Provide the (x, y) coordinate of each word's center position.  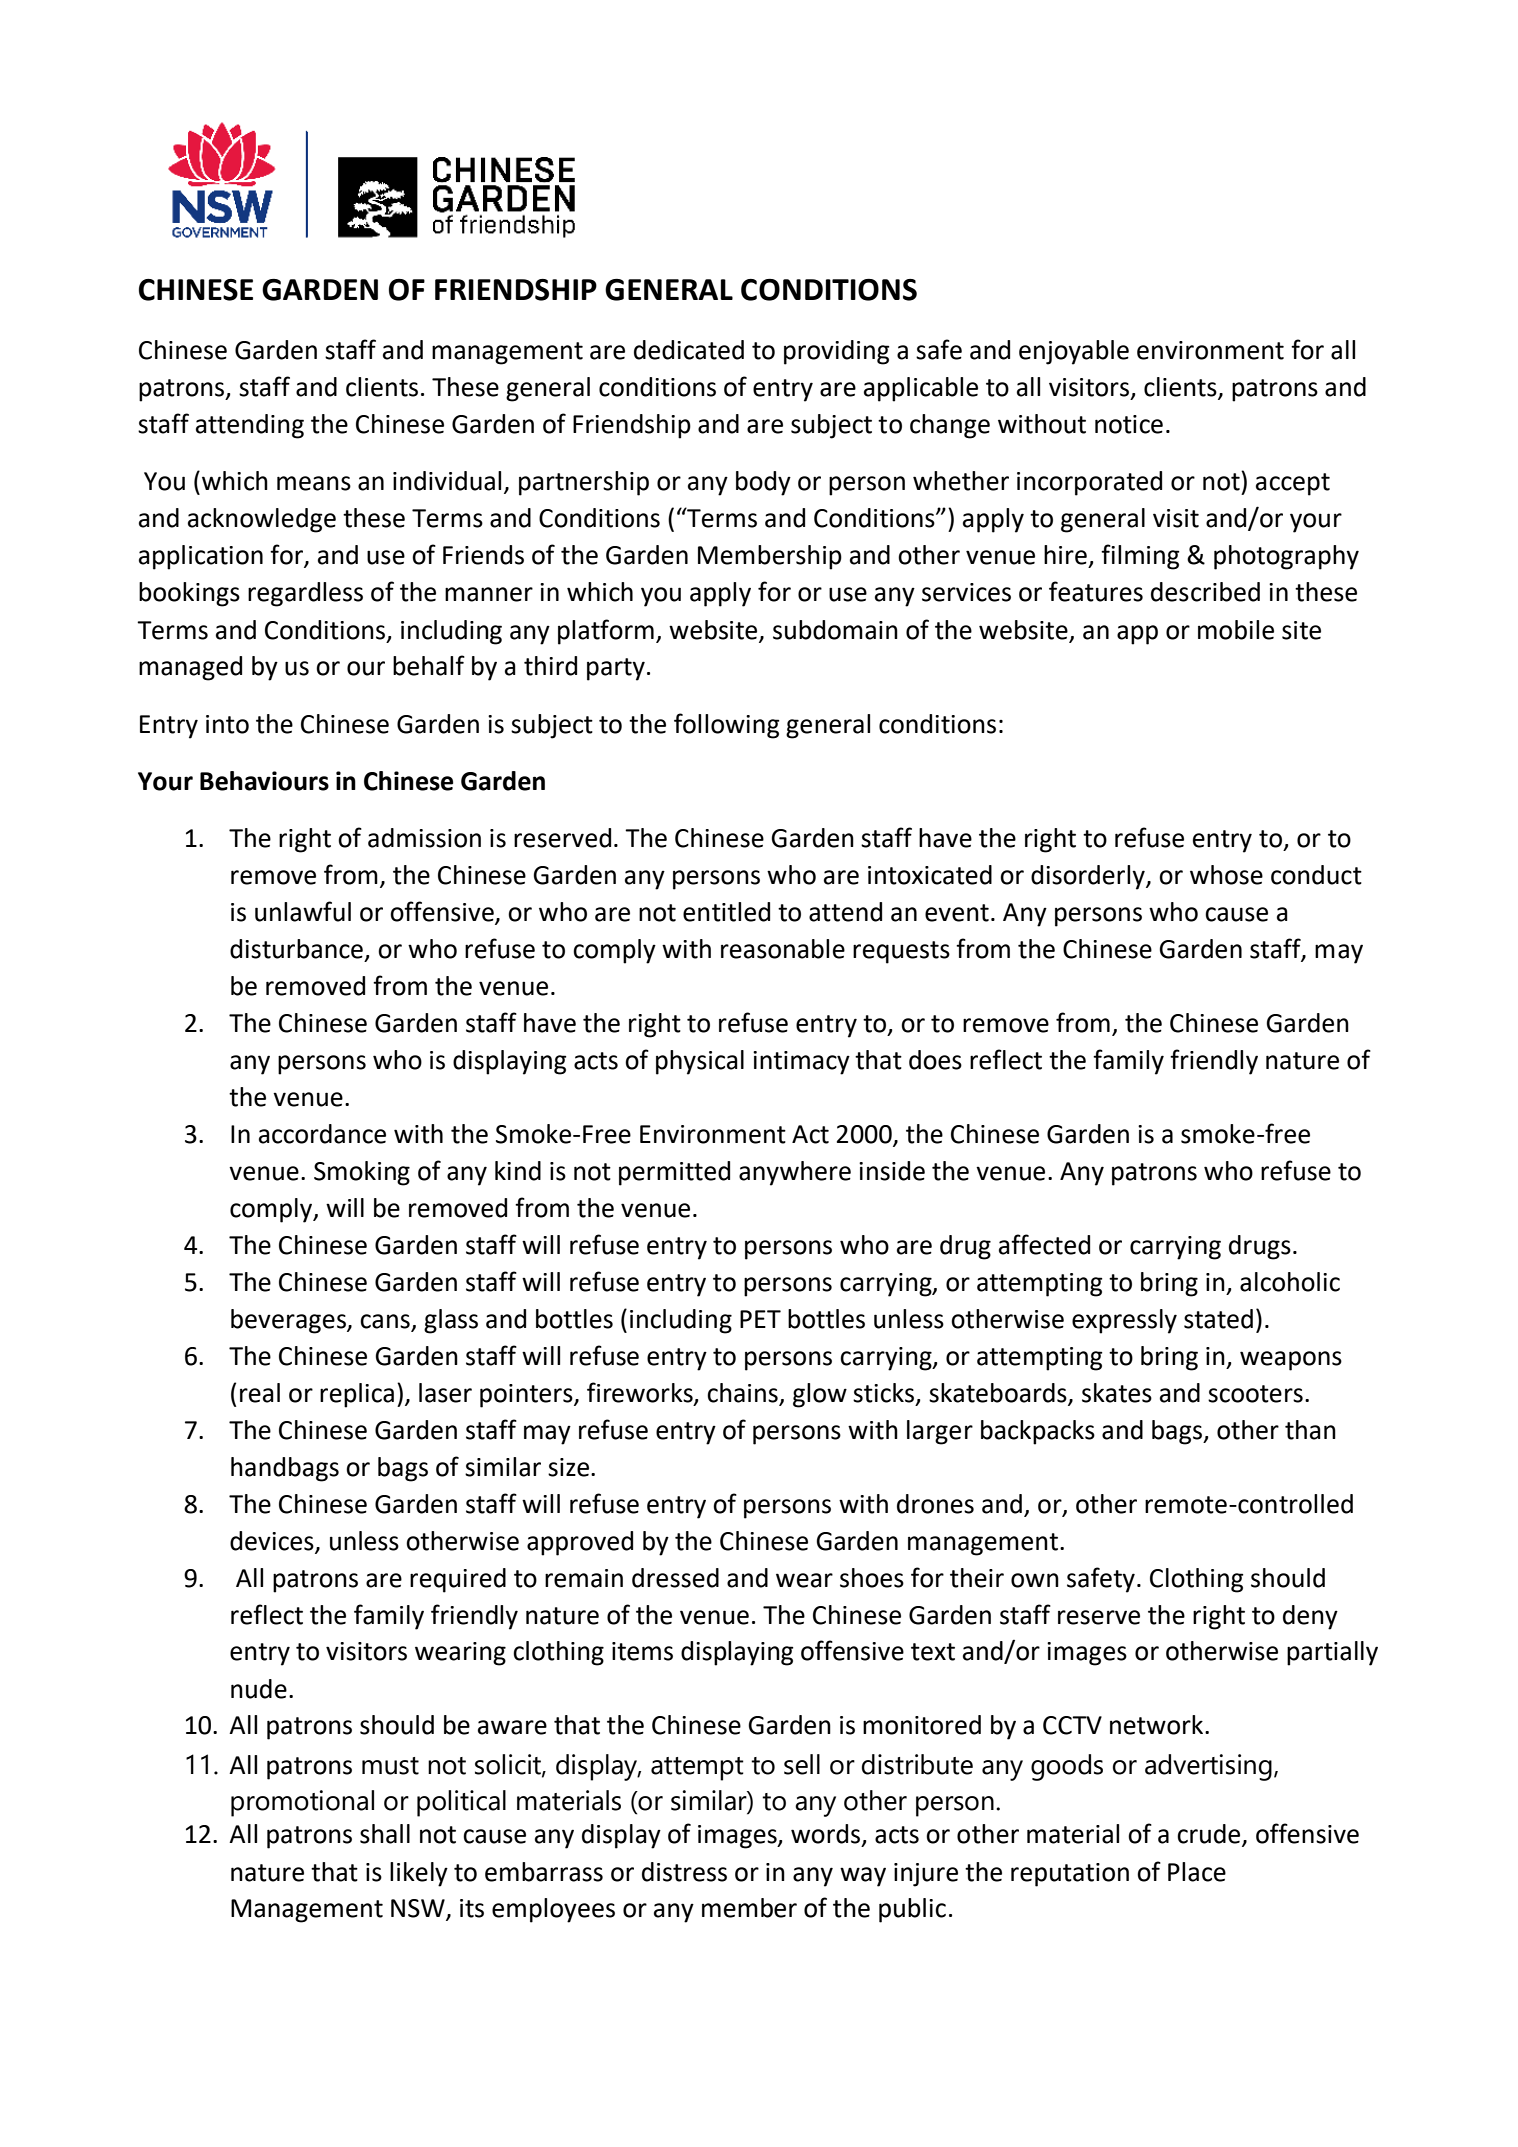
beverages (289, 1321)
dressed (675, 1578)
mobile (1236, 630)
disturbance (296, 949)
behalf (429, 665)
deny (1310, 1617)
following (727, 726)
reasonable (783, 949)
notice (1129, 424)
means (314, 483)
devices (273, 1541)
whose (1226, 875)
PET (760, 1319)
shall (385, 1834)
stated (1218, 1319)
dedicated (689, 350)
